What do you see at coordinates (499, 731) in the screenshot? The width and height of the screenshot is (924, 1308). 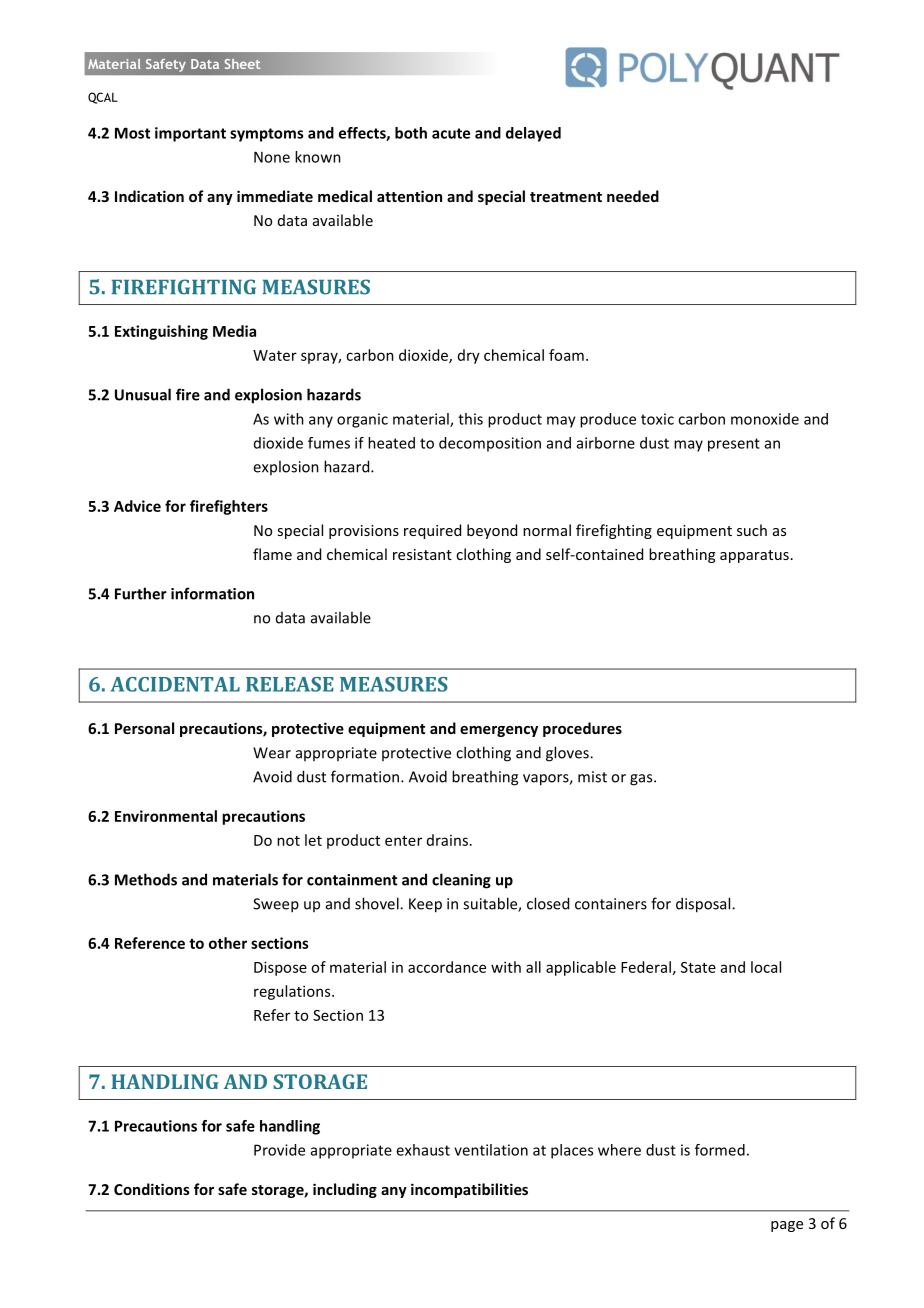 I see `emergency` at bounding box center [499, 731].
